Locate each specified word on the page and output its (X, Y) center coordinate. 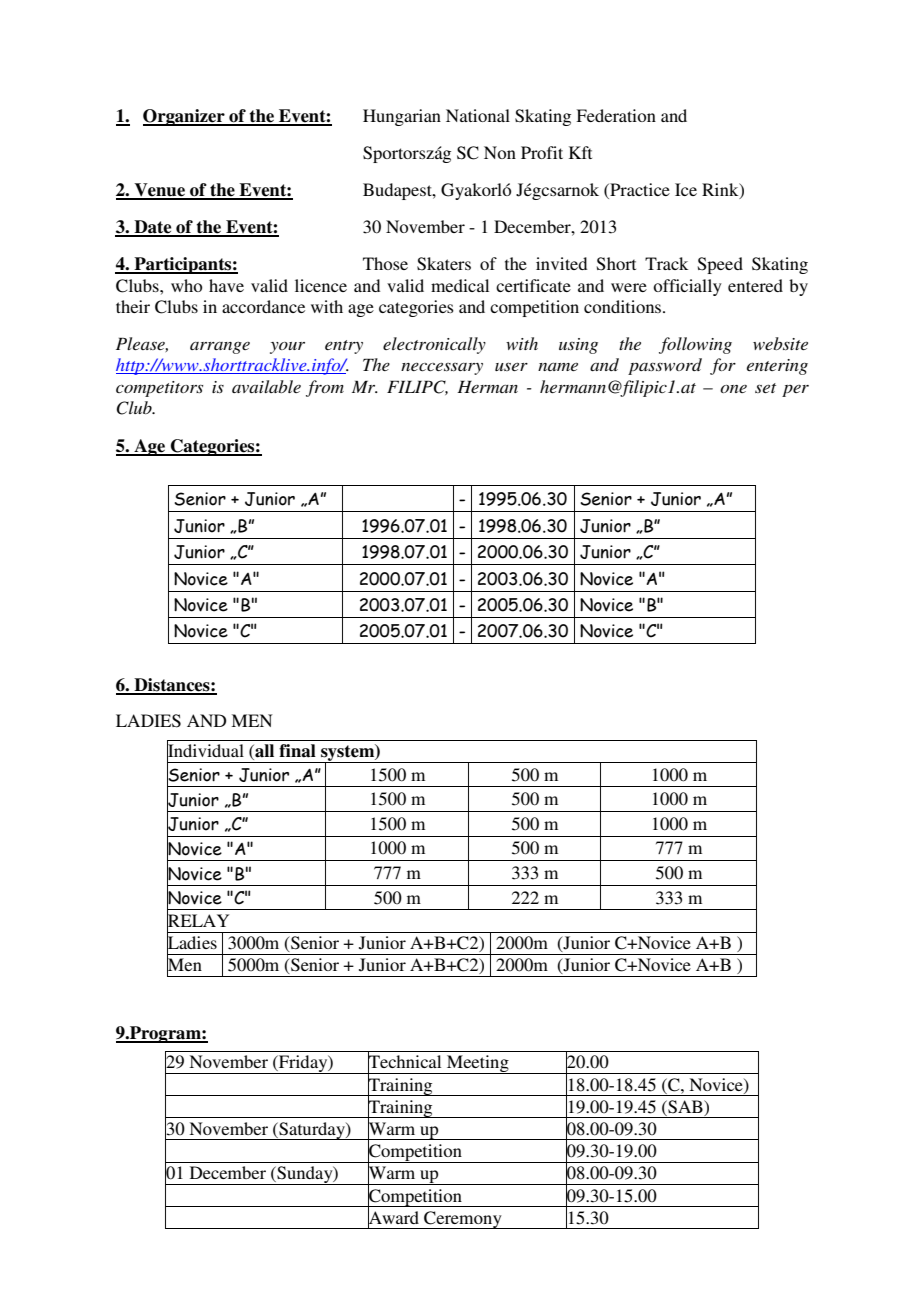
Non (500, 152)
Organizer (185, 117)
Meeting (477, 1064)
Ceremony (463, 1220)
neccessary (442, 369)
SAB (685, 1107)
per (795, 391)
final (297, 751)
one (733, 389)
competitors (159, 389)
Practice (639, 191)
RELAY (198, 921)
